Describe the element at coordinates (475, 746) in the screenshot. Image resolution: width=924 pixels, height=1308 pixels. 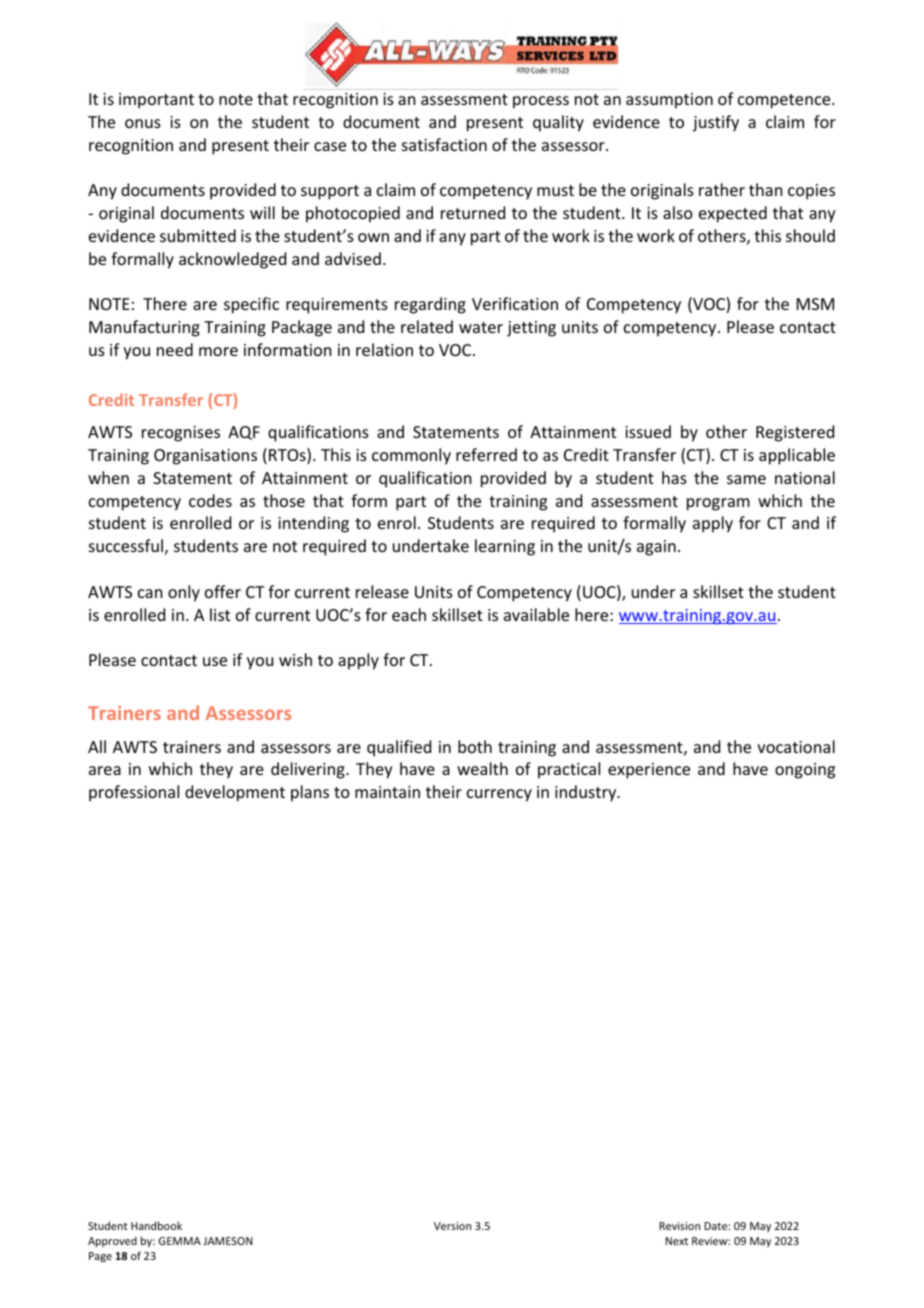
I see `both` at that location.
